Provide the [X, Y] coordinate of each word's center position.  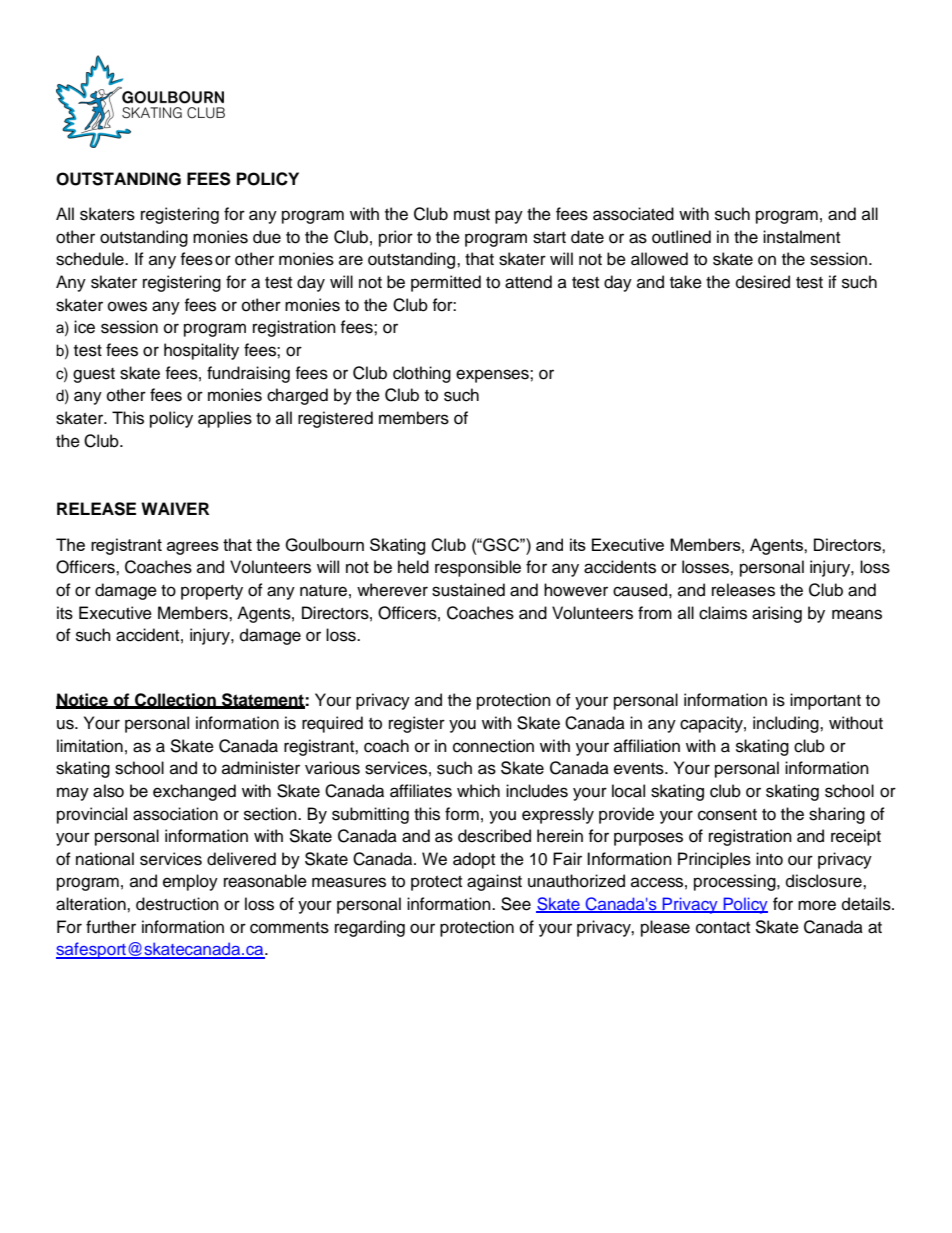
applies [225, 419]
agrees [193, 548]
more [817, 905]
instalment [801, 237]
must [472, 215]
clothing [422, 374]
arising [777, 614]
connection [493, 746]
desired [763, 282]
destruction [177, 904]
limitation [90, 746]
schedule [91, 259]
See [516, 904]
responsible [478, 568]
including [787, 724]
